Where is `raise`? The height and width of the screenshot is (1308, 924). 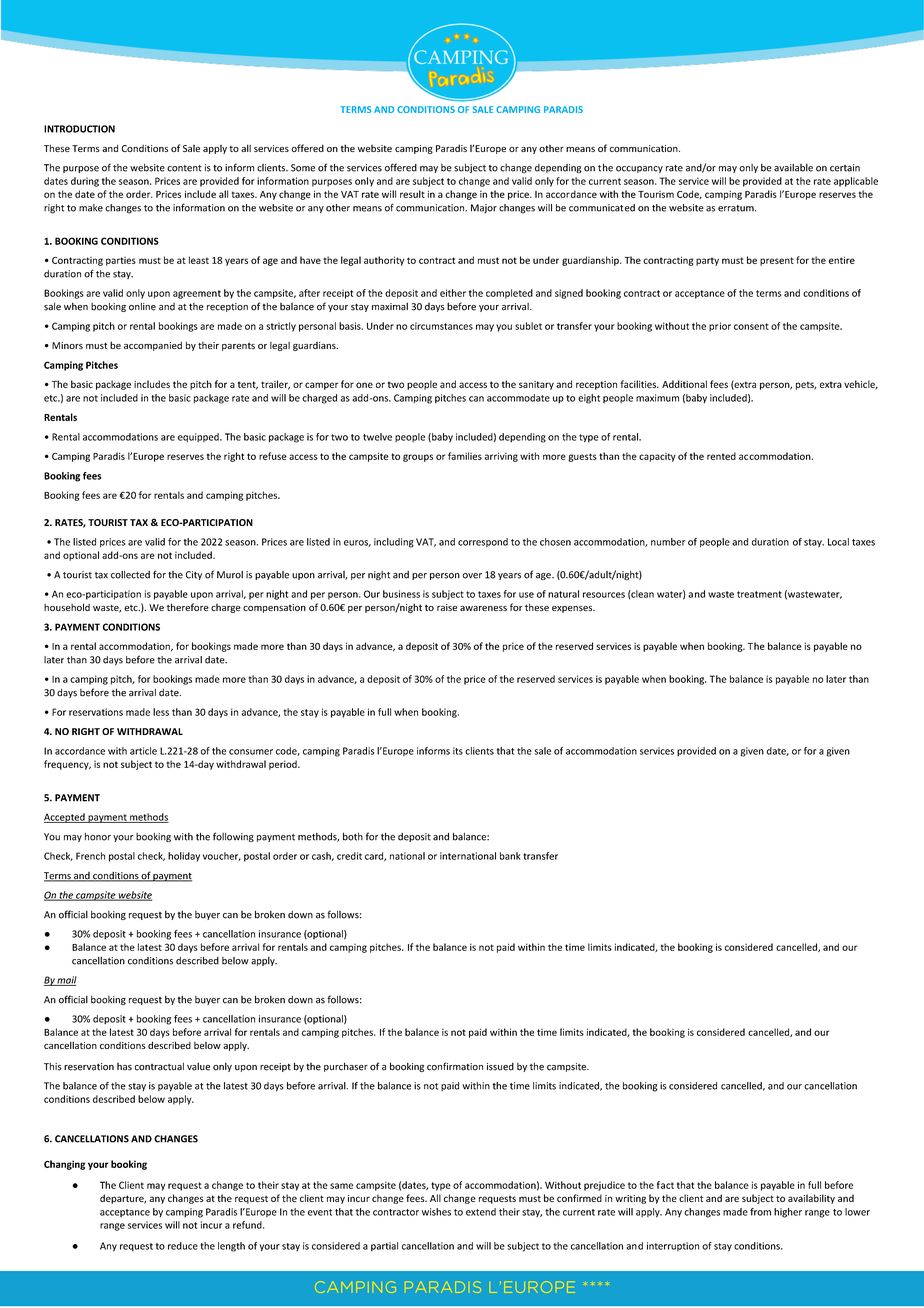 raise is located at coordinates (447, 607).
